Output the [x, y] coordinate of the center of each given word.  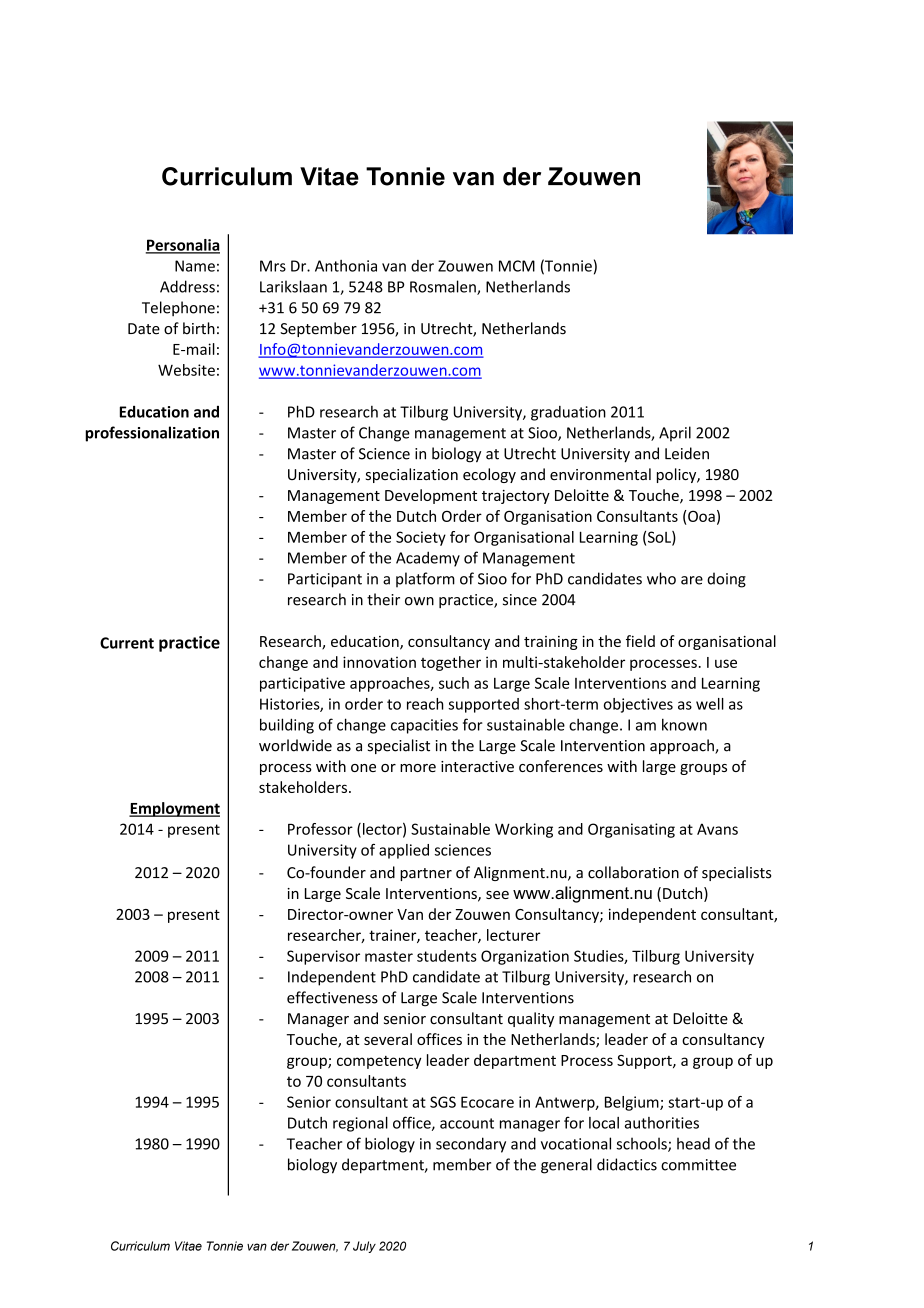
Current [127, 643]
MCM [517, 266]
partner [426, 874]
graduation [568, 413]
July [364, 1247]
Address [187, 286]
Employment [174, 809]
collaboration [633, 872]
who [661, 578]
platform [425, 580]
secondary [471, 1145]
